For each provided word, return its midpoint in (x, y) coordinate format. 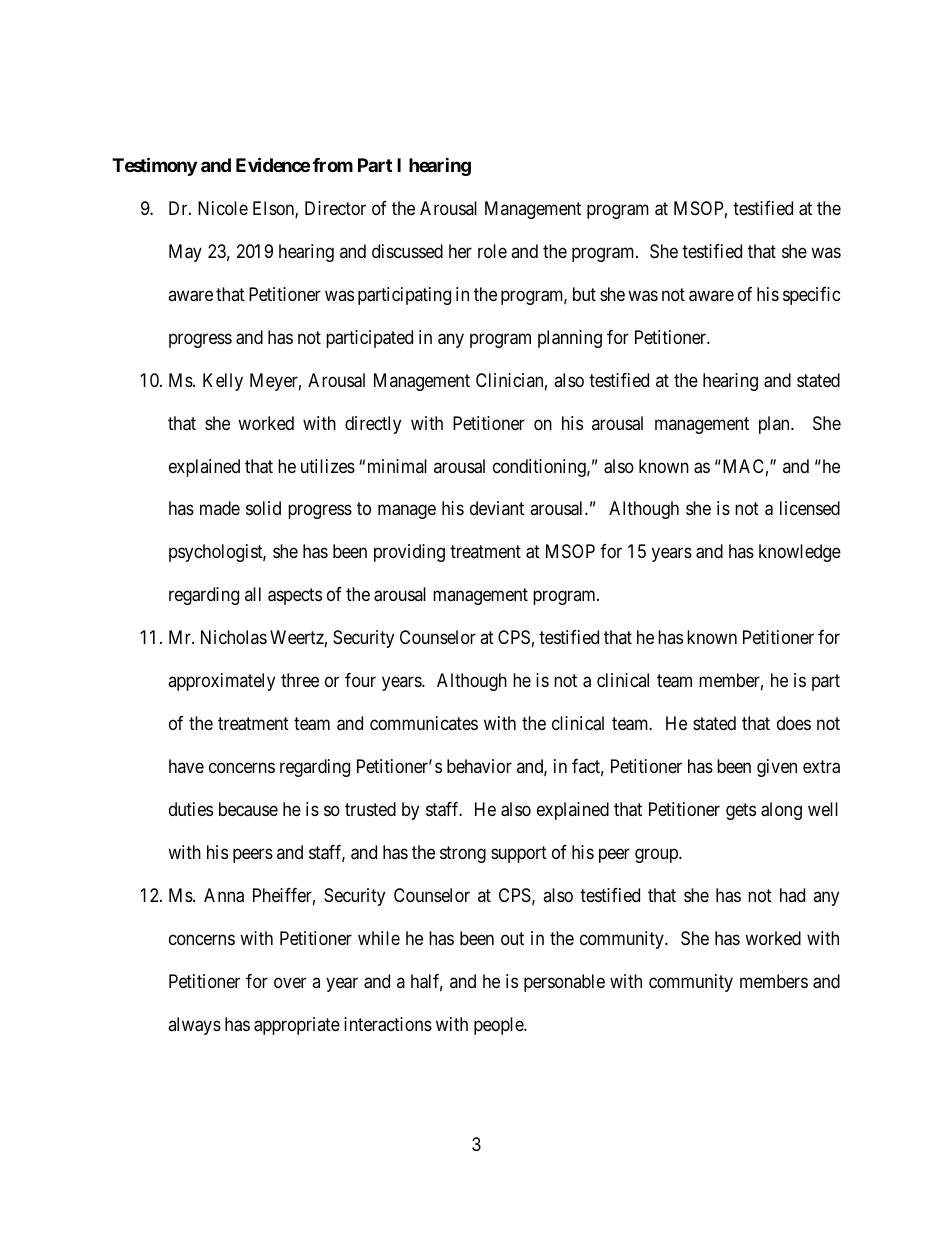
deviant (497, 508)
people (499, 1026)
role (492, 251)
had (792, 895)
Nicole (223, 208)
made (220, 508)
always (194, 1026)
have (186, 766)
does (794, 723)
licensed (810, 508)
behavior (479, 766)
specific (812, 296)
